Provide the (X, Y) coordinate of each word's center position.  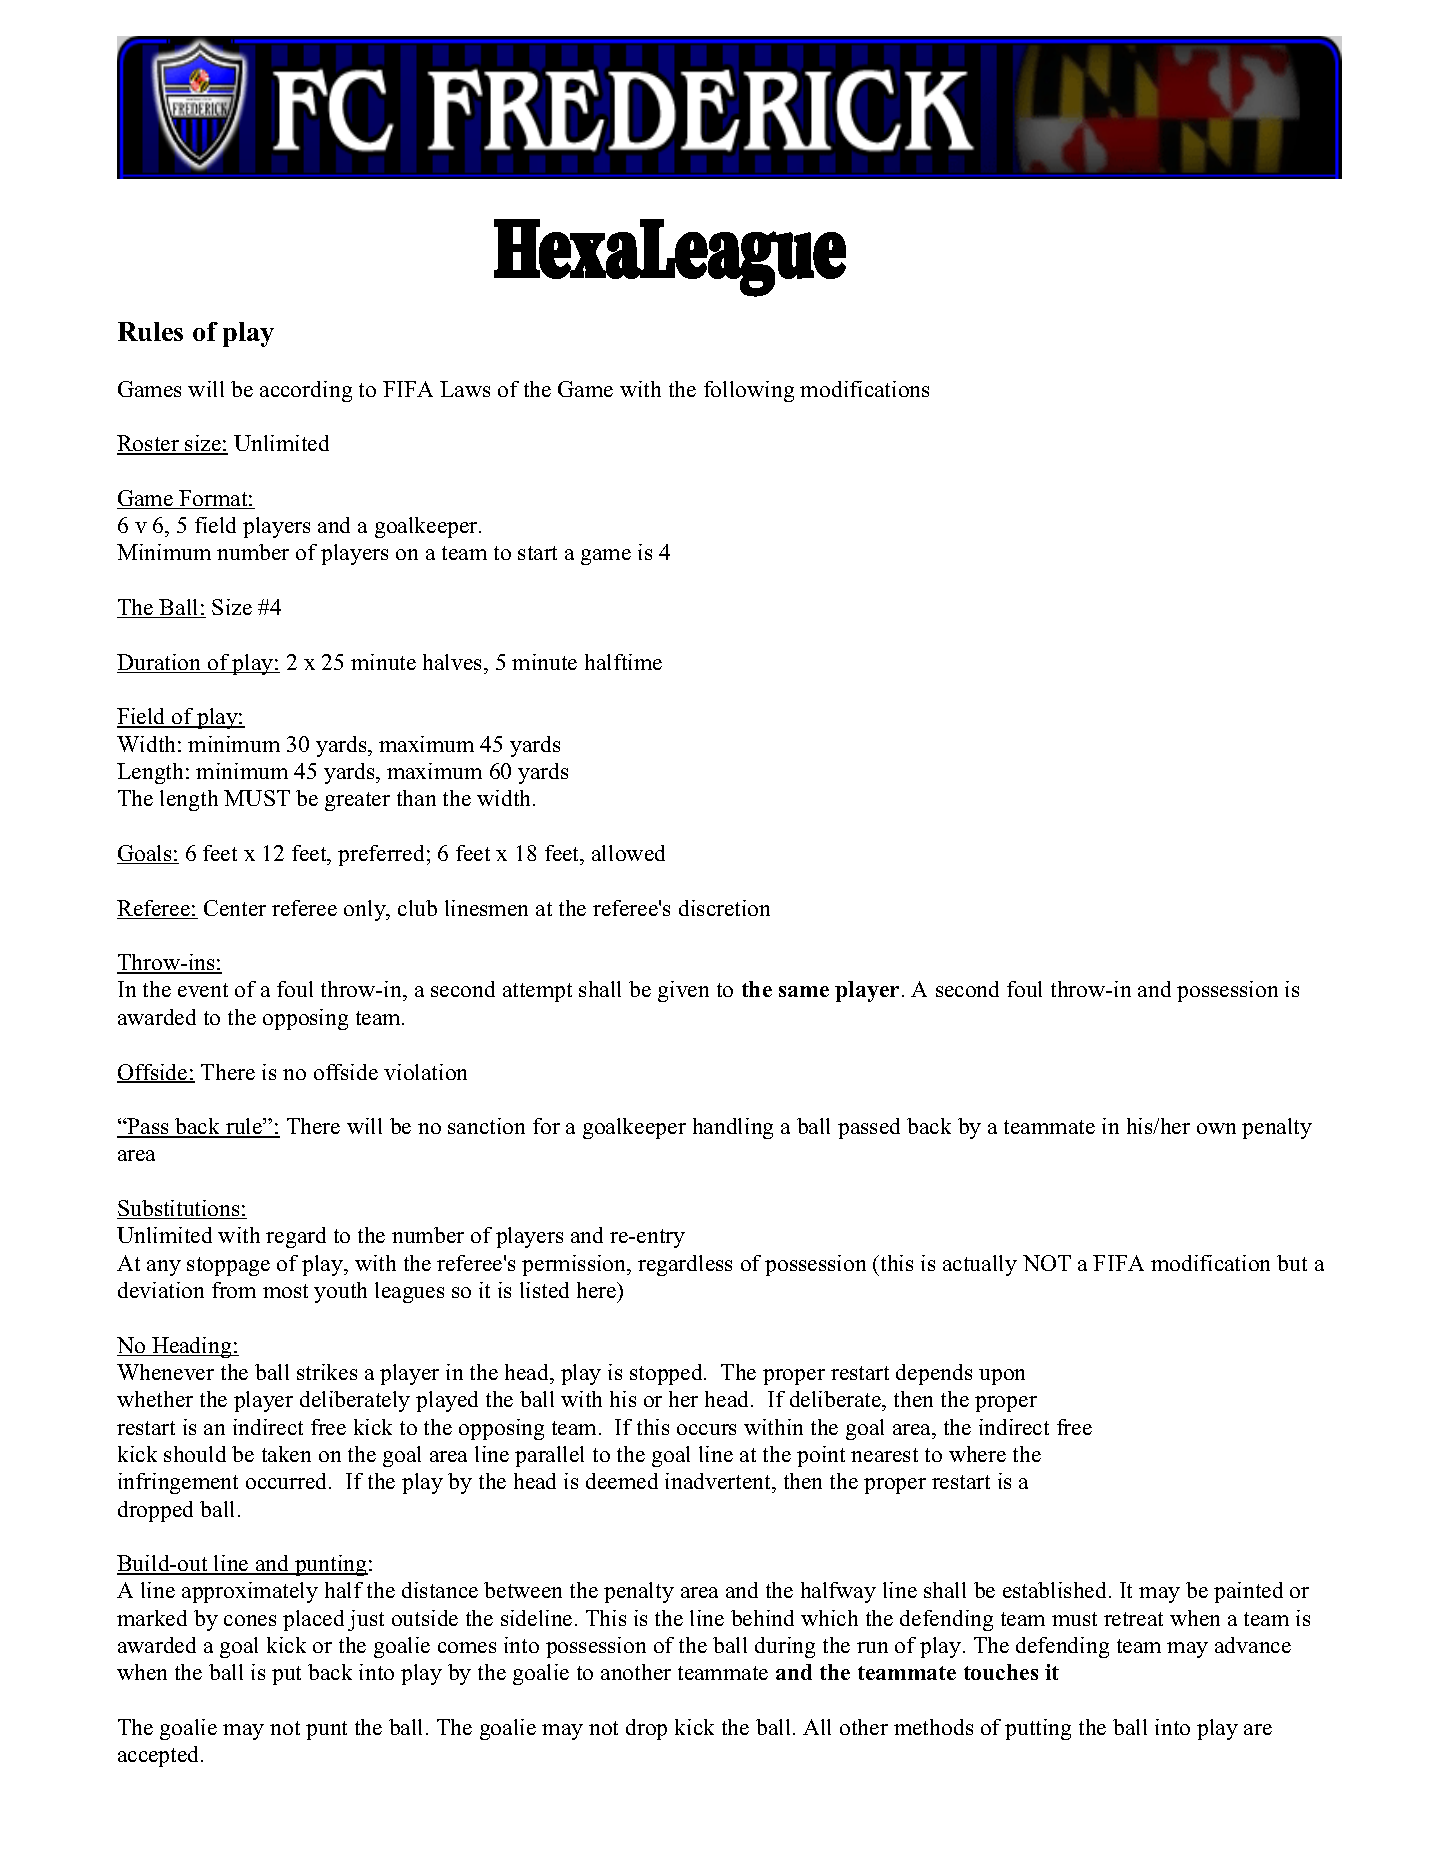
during (785, 1647)
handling (733, 1128)
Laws (465, 389)
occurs (706, 1429)
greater (357, 801)
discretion (724, 908)
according (306, 391)
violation (425, 1072)
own (1216, 1128)
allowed (628, 853)
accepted (160, 1756)
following (749, 391)
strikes (327, 1372)
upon (1002, 1377)
